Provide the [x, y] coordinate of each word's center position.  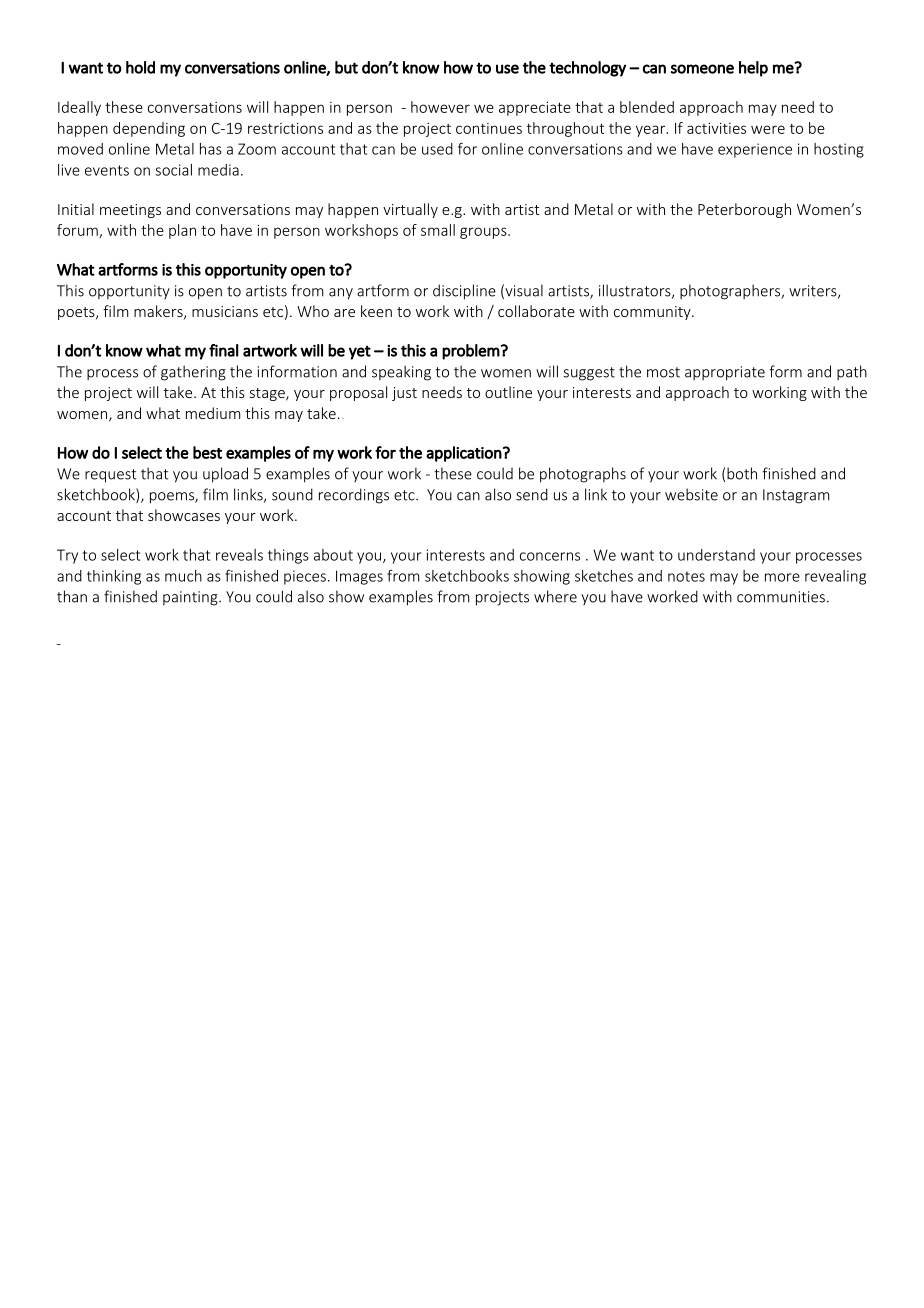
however [440, 107]
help [753, 69]
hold [140, 67]
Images [359, 577]
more [782, 577]
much [183, 576]
